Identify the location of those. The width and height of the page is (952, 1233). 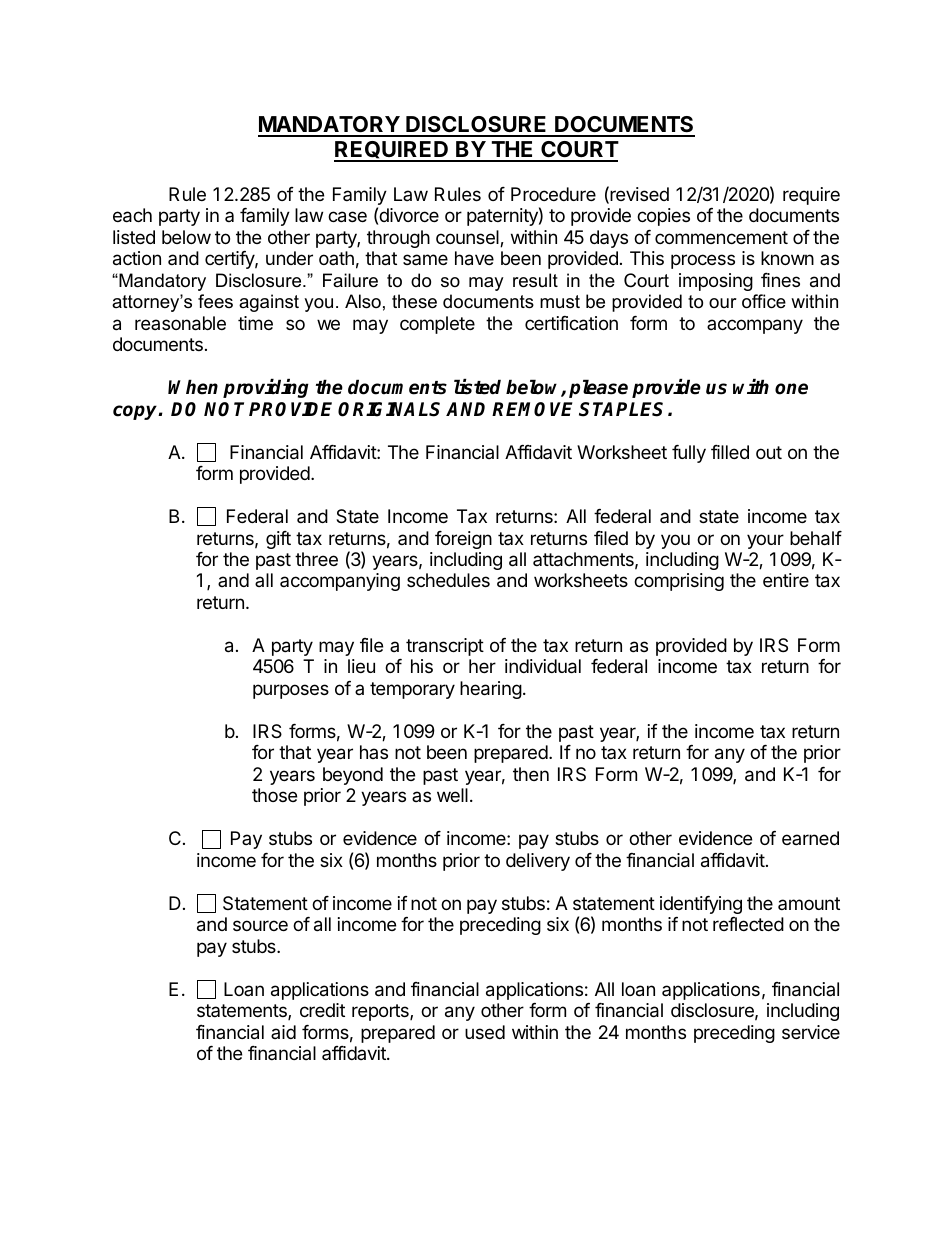
(274, 795).
